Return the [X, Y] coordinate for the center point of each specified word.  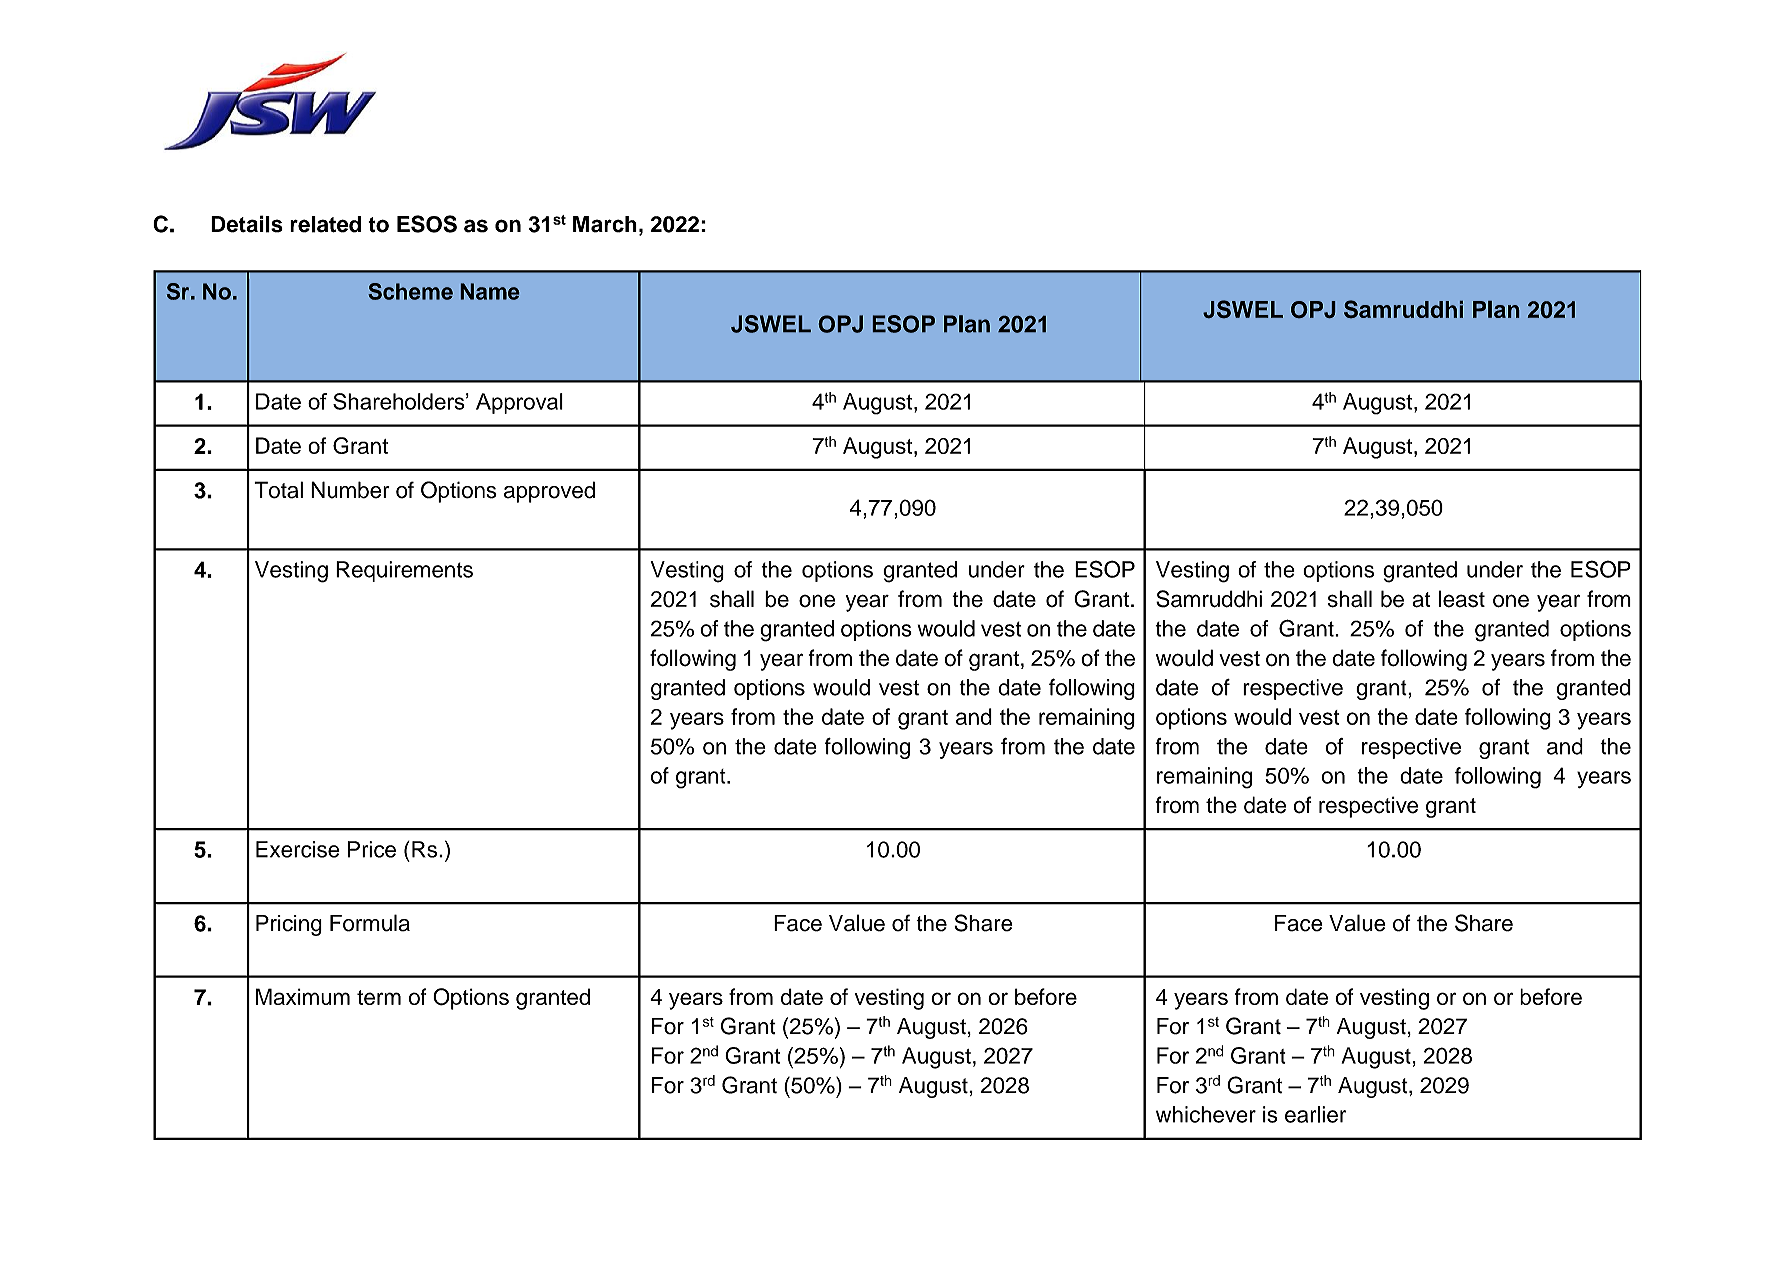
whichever [1206, 1114]
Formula [370, 923]
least [1462, 599]
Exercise [298, 849]
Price [372, 849]
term [379, 997]
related [325, 224]
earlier [1315, 1114]
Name [490, 291]
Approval [519, 403]
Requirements [404, 571]
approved [549, 492]
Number [350, 490]
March [605, 224]
